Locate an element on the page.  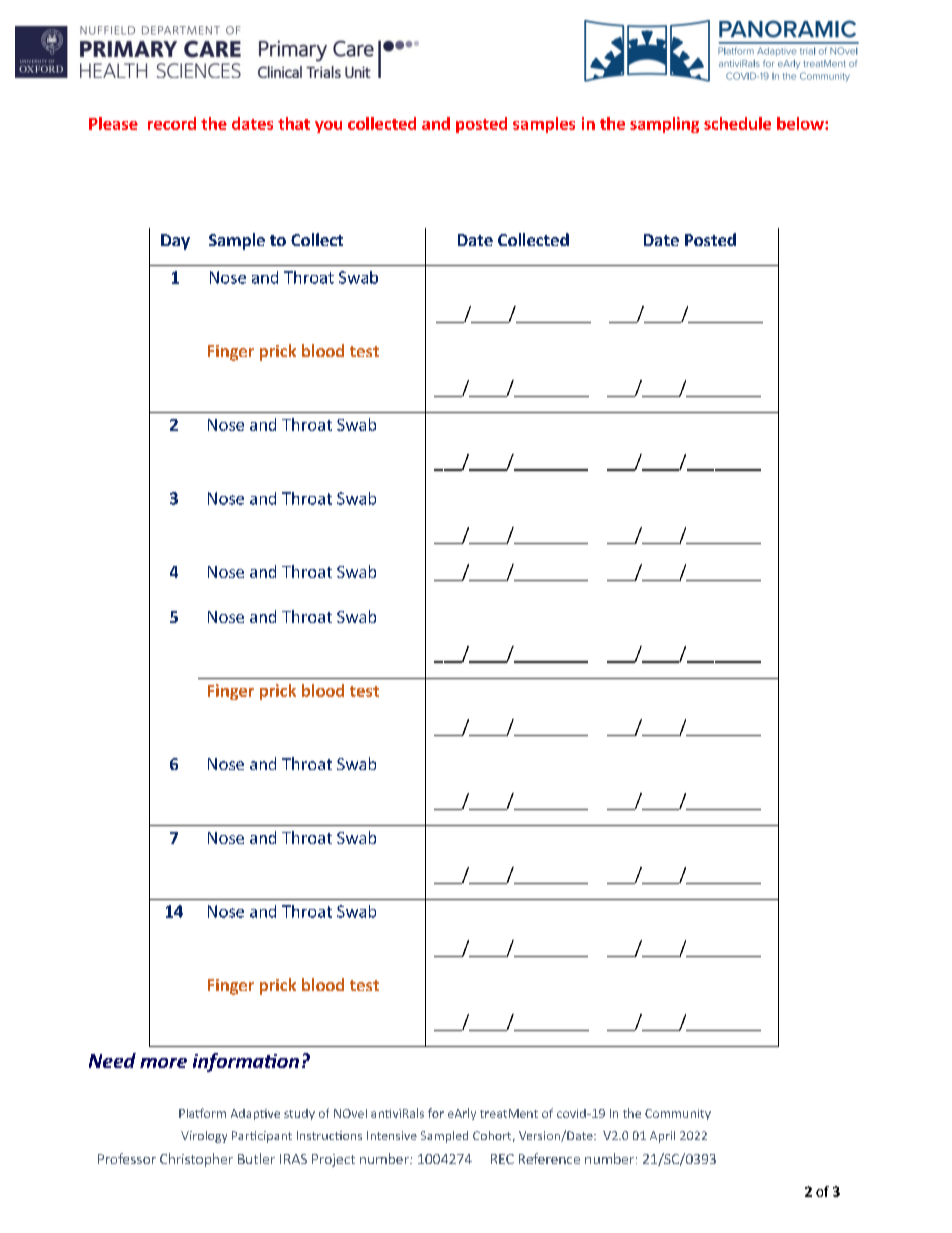
information is located at coordinates (246, 1062).
